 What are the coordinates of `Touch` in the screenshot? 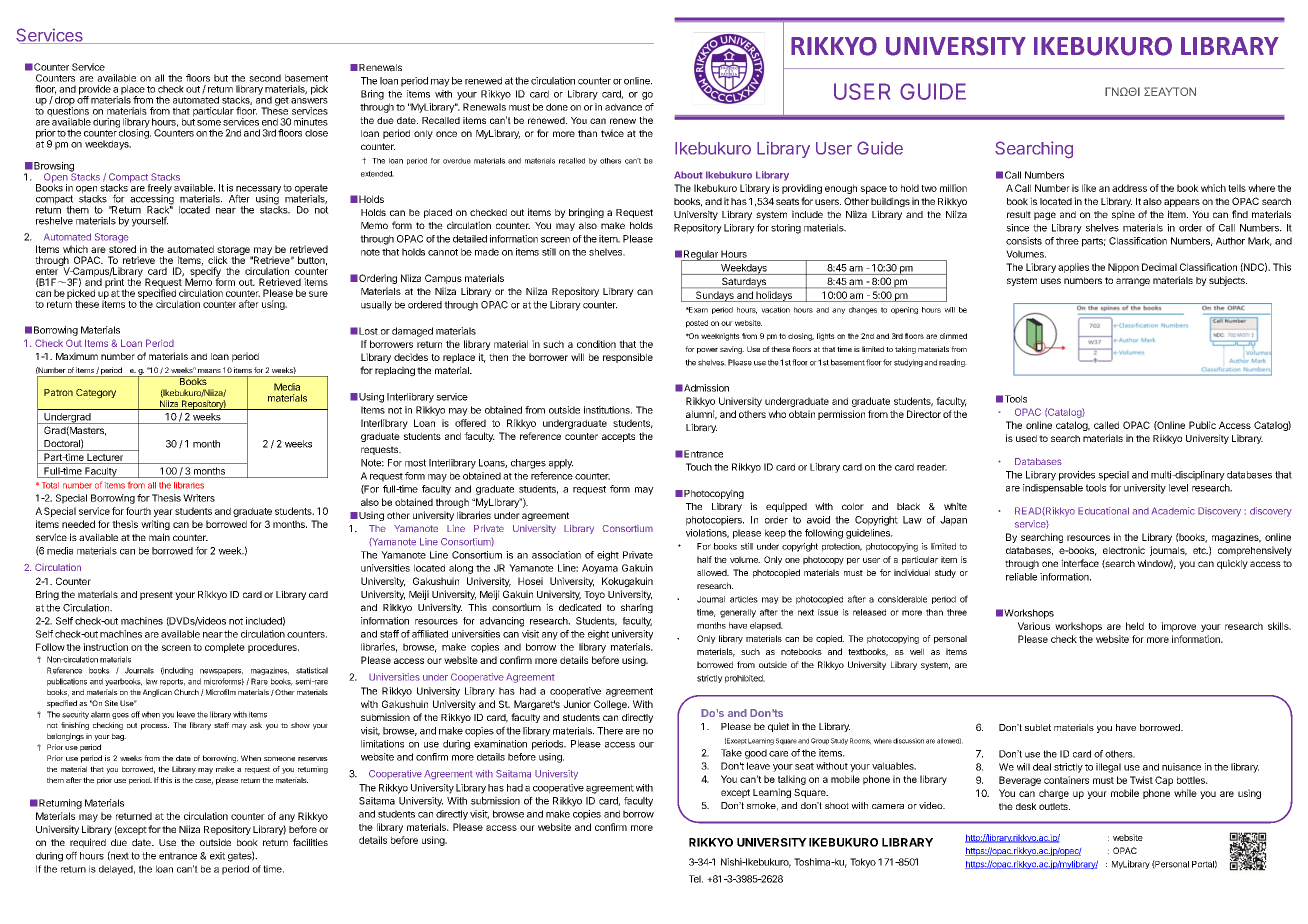 It's located at (699, 467).
